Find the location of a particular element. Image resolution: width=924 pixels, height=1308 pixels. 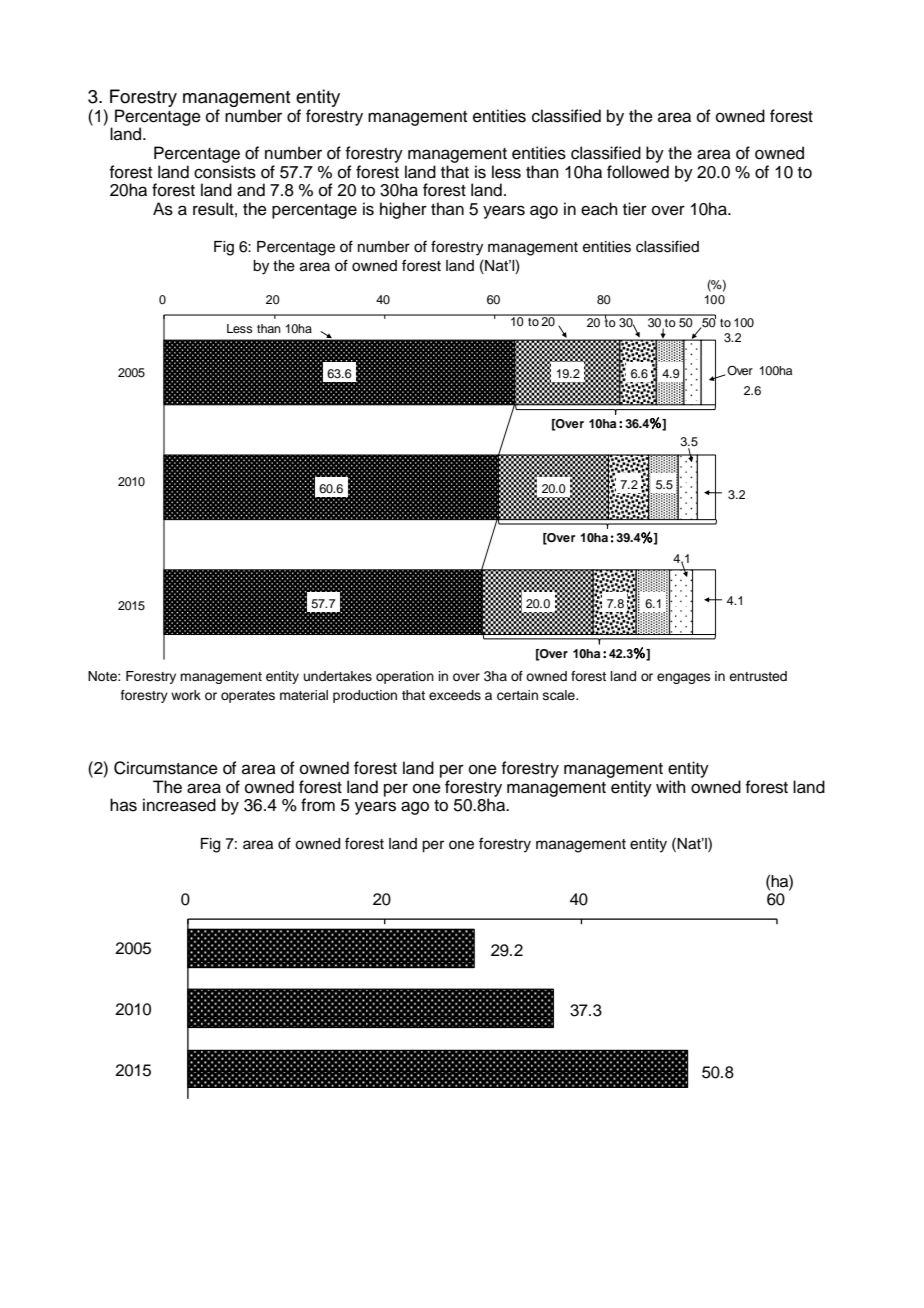

undertakes is located at coordinates (338, 676).
